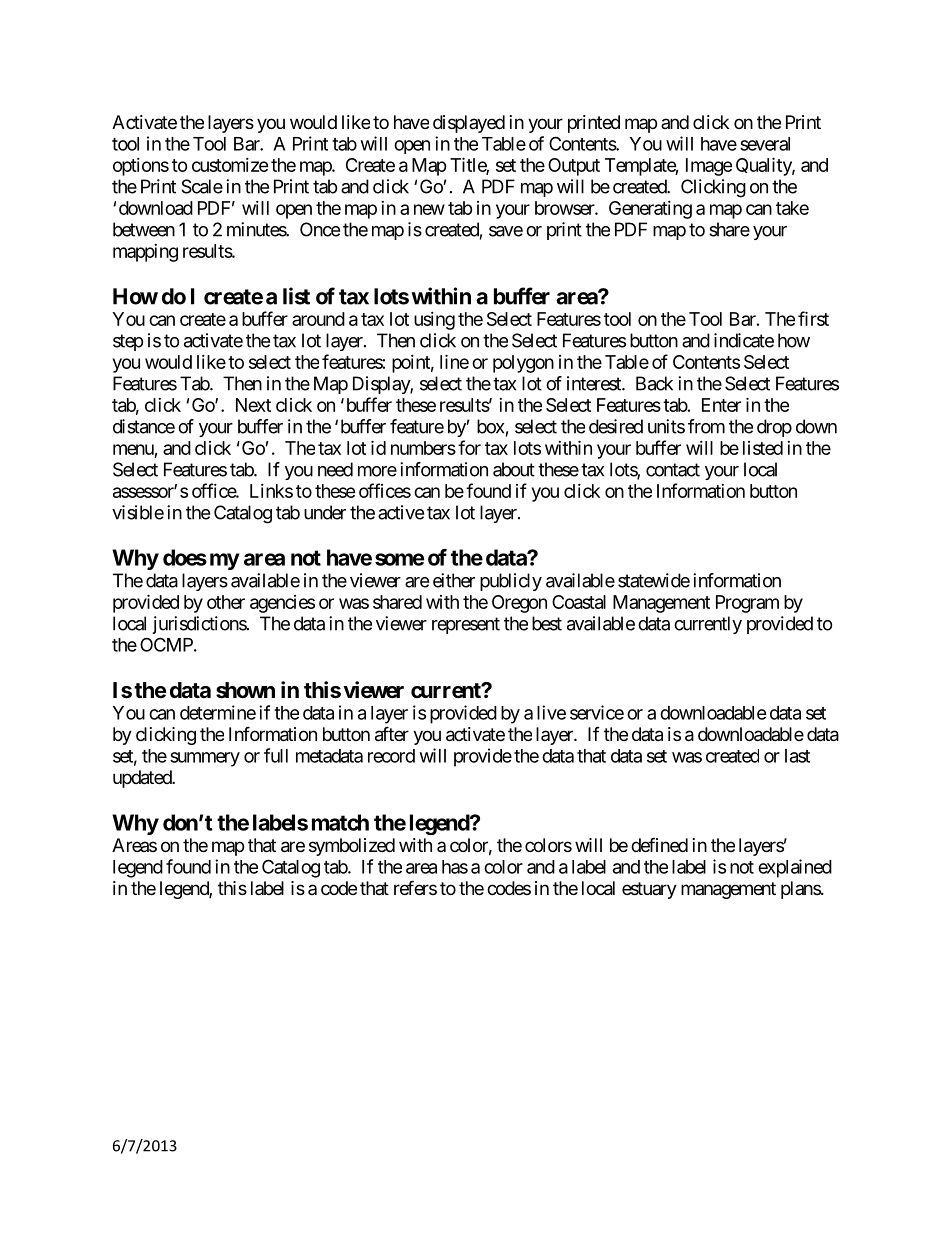 This screenshot has height=1233, width=952. I want to click on last, so click(797, 756).
